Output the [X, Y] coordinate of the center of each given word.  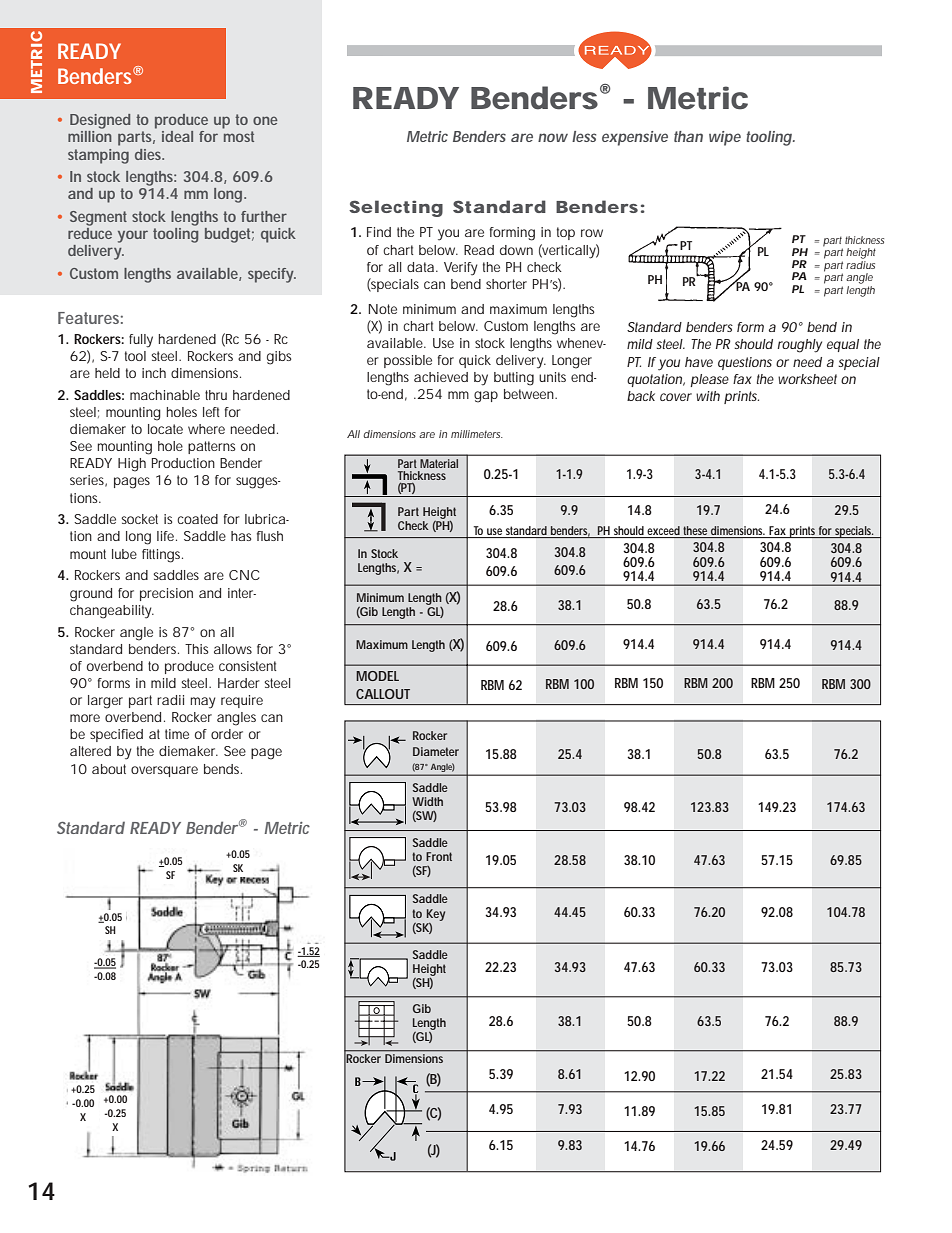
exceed [663, 532]
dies [149, 154]
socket [139, 519]
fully [141, 341]
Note [382, 309]
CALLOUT [383, 694]
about [109, 769]
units [552, 377]
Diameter [436, 751]
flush [270, 536]
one [265, 120]
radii [170, 700]
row [592, 233]
